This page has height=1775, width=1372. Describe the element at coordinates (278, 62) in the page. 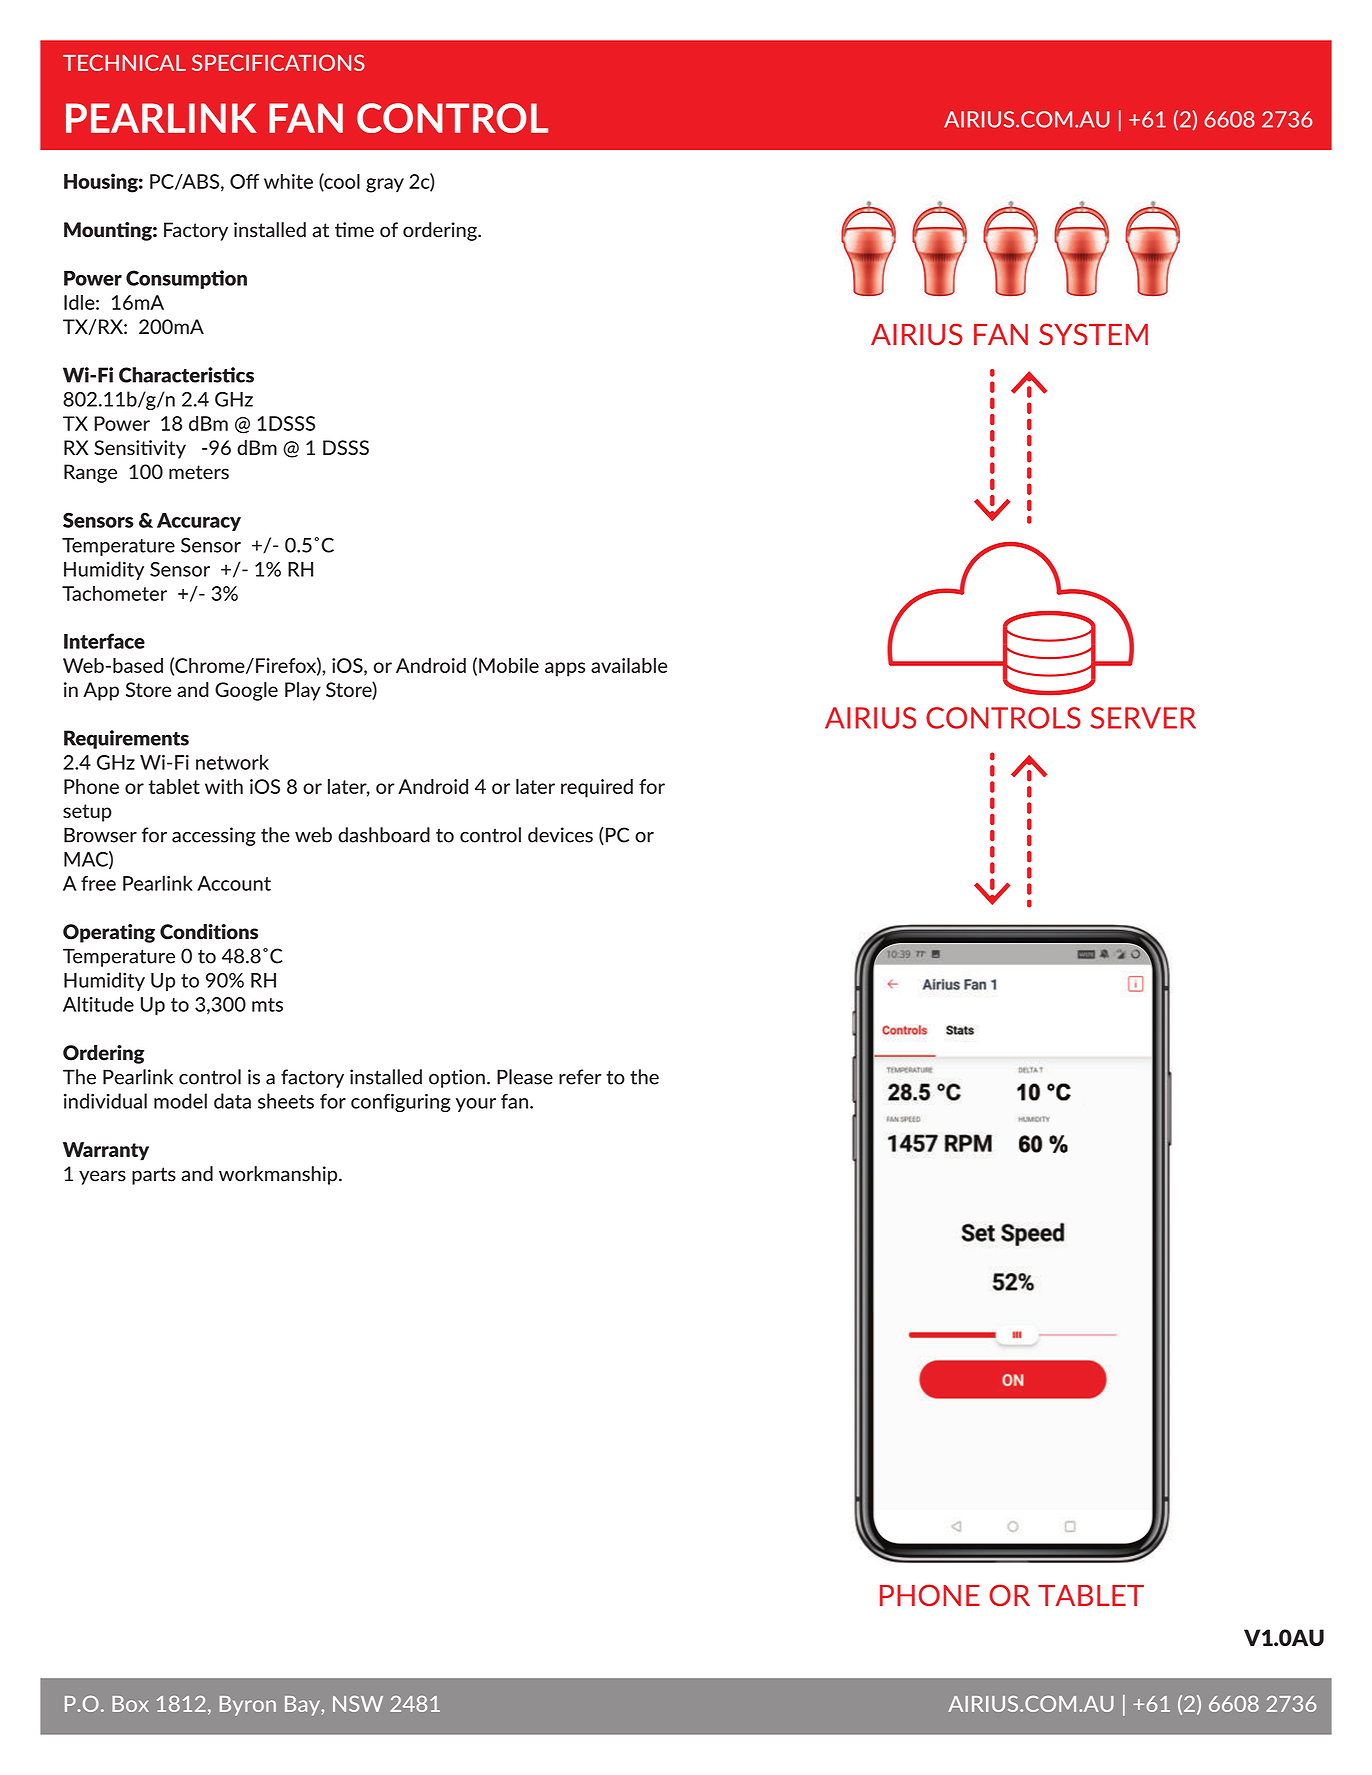

I see `SPECIFICATIONS` at that location.
